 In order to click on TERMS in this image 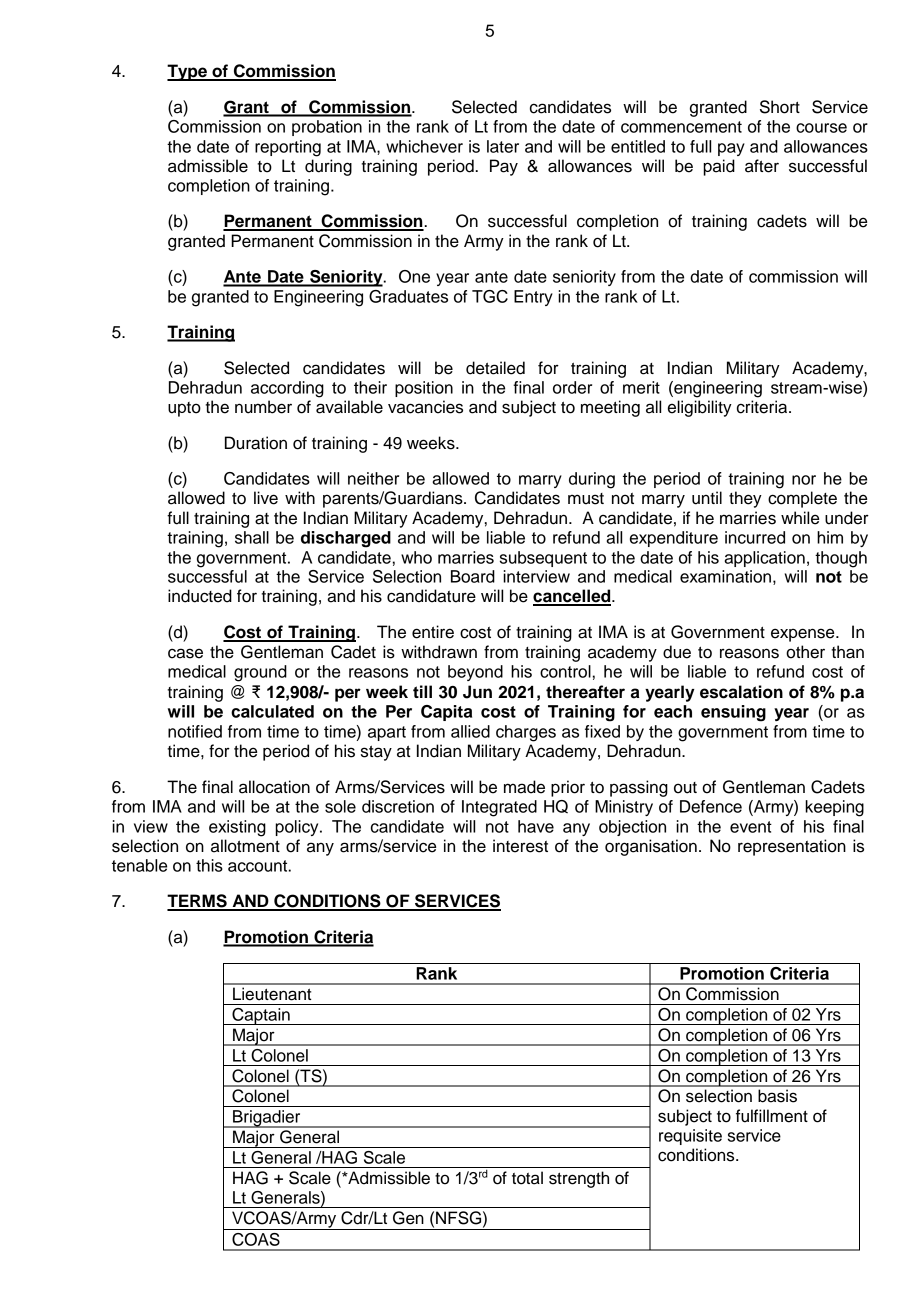, I will do `click(198, 902)`.
